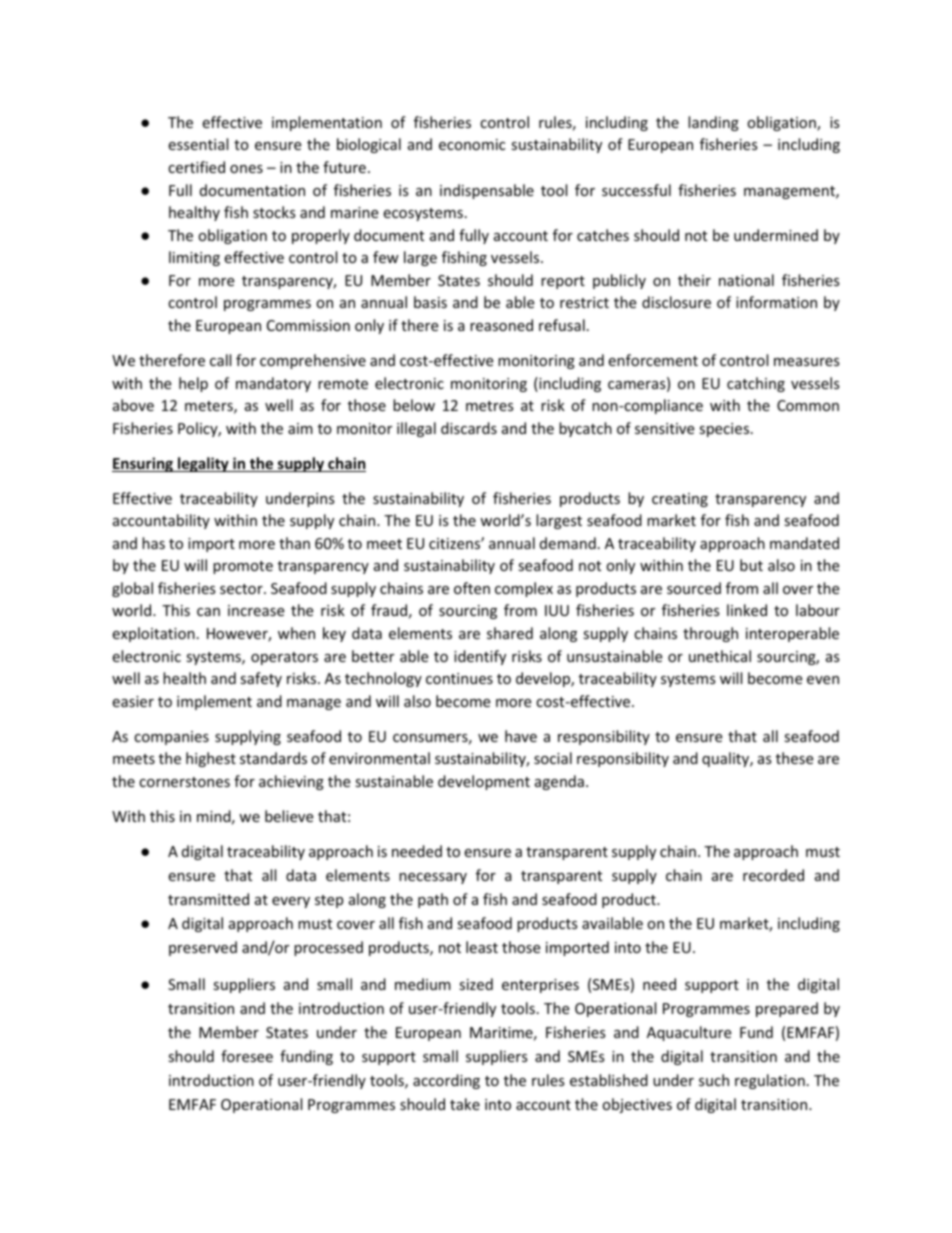  I want to click on legality, so click(203, 464).
